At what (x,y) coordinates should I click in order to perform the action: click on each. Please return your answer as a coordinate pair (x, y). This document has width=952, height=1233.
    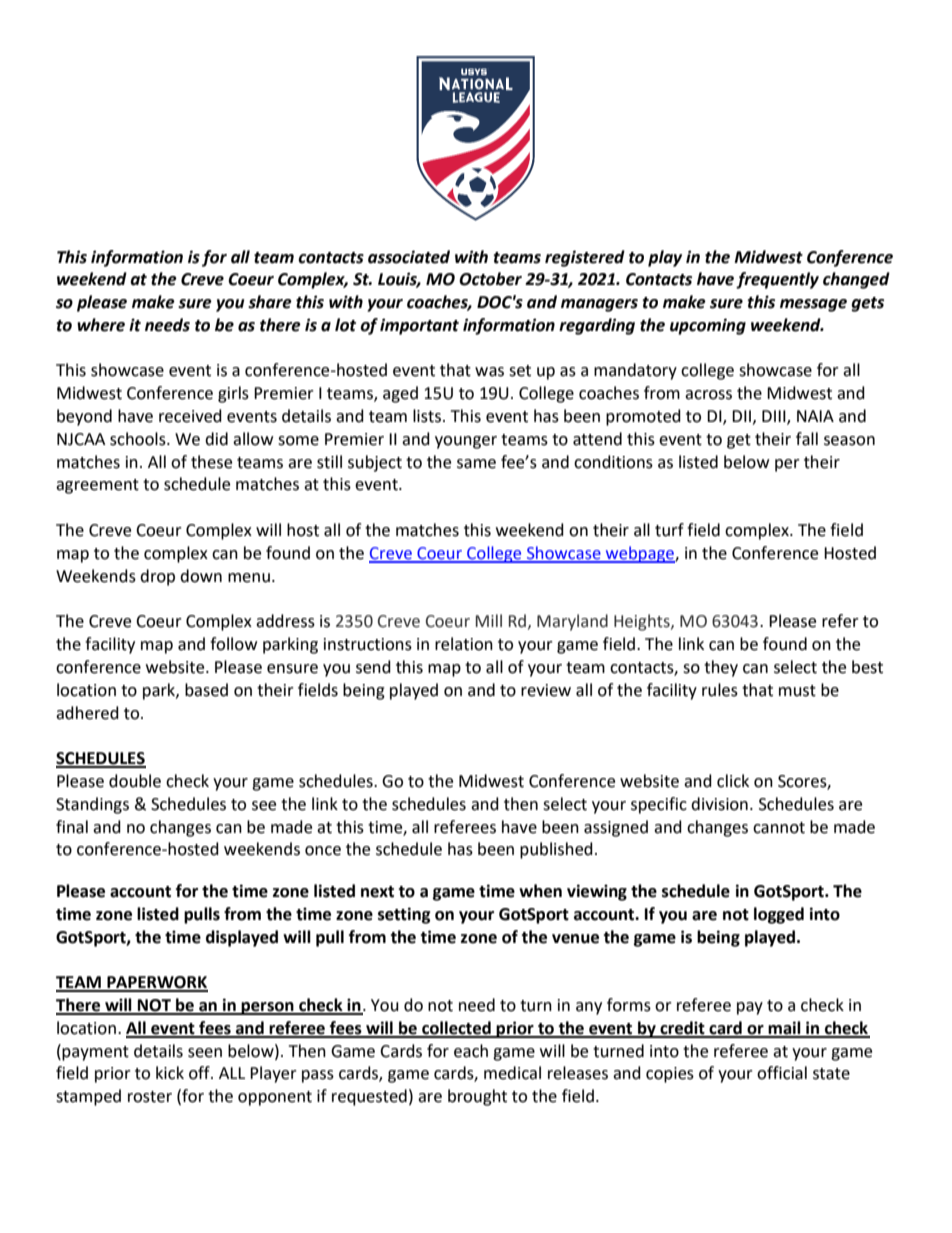
    Looking at the image, I should click on (471, 1051).
